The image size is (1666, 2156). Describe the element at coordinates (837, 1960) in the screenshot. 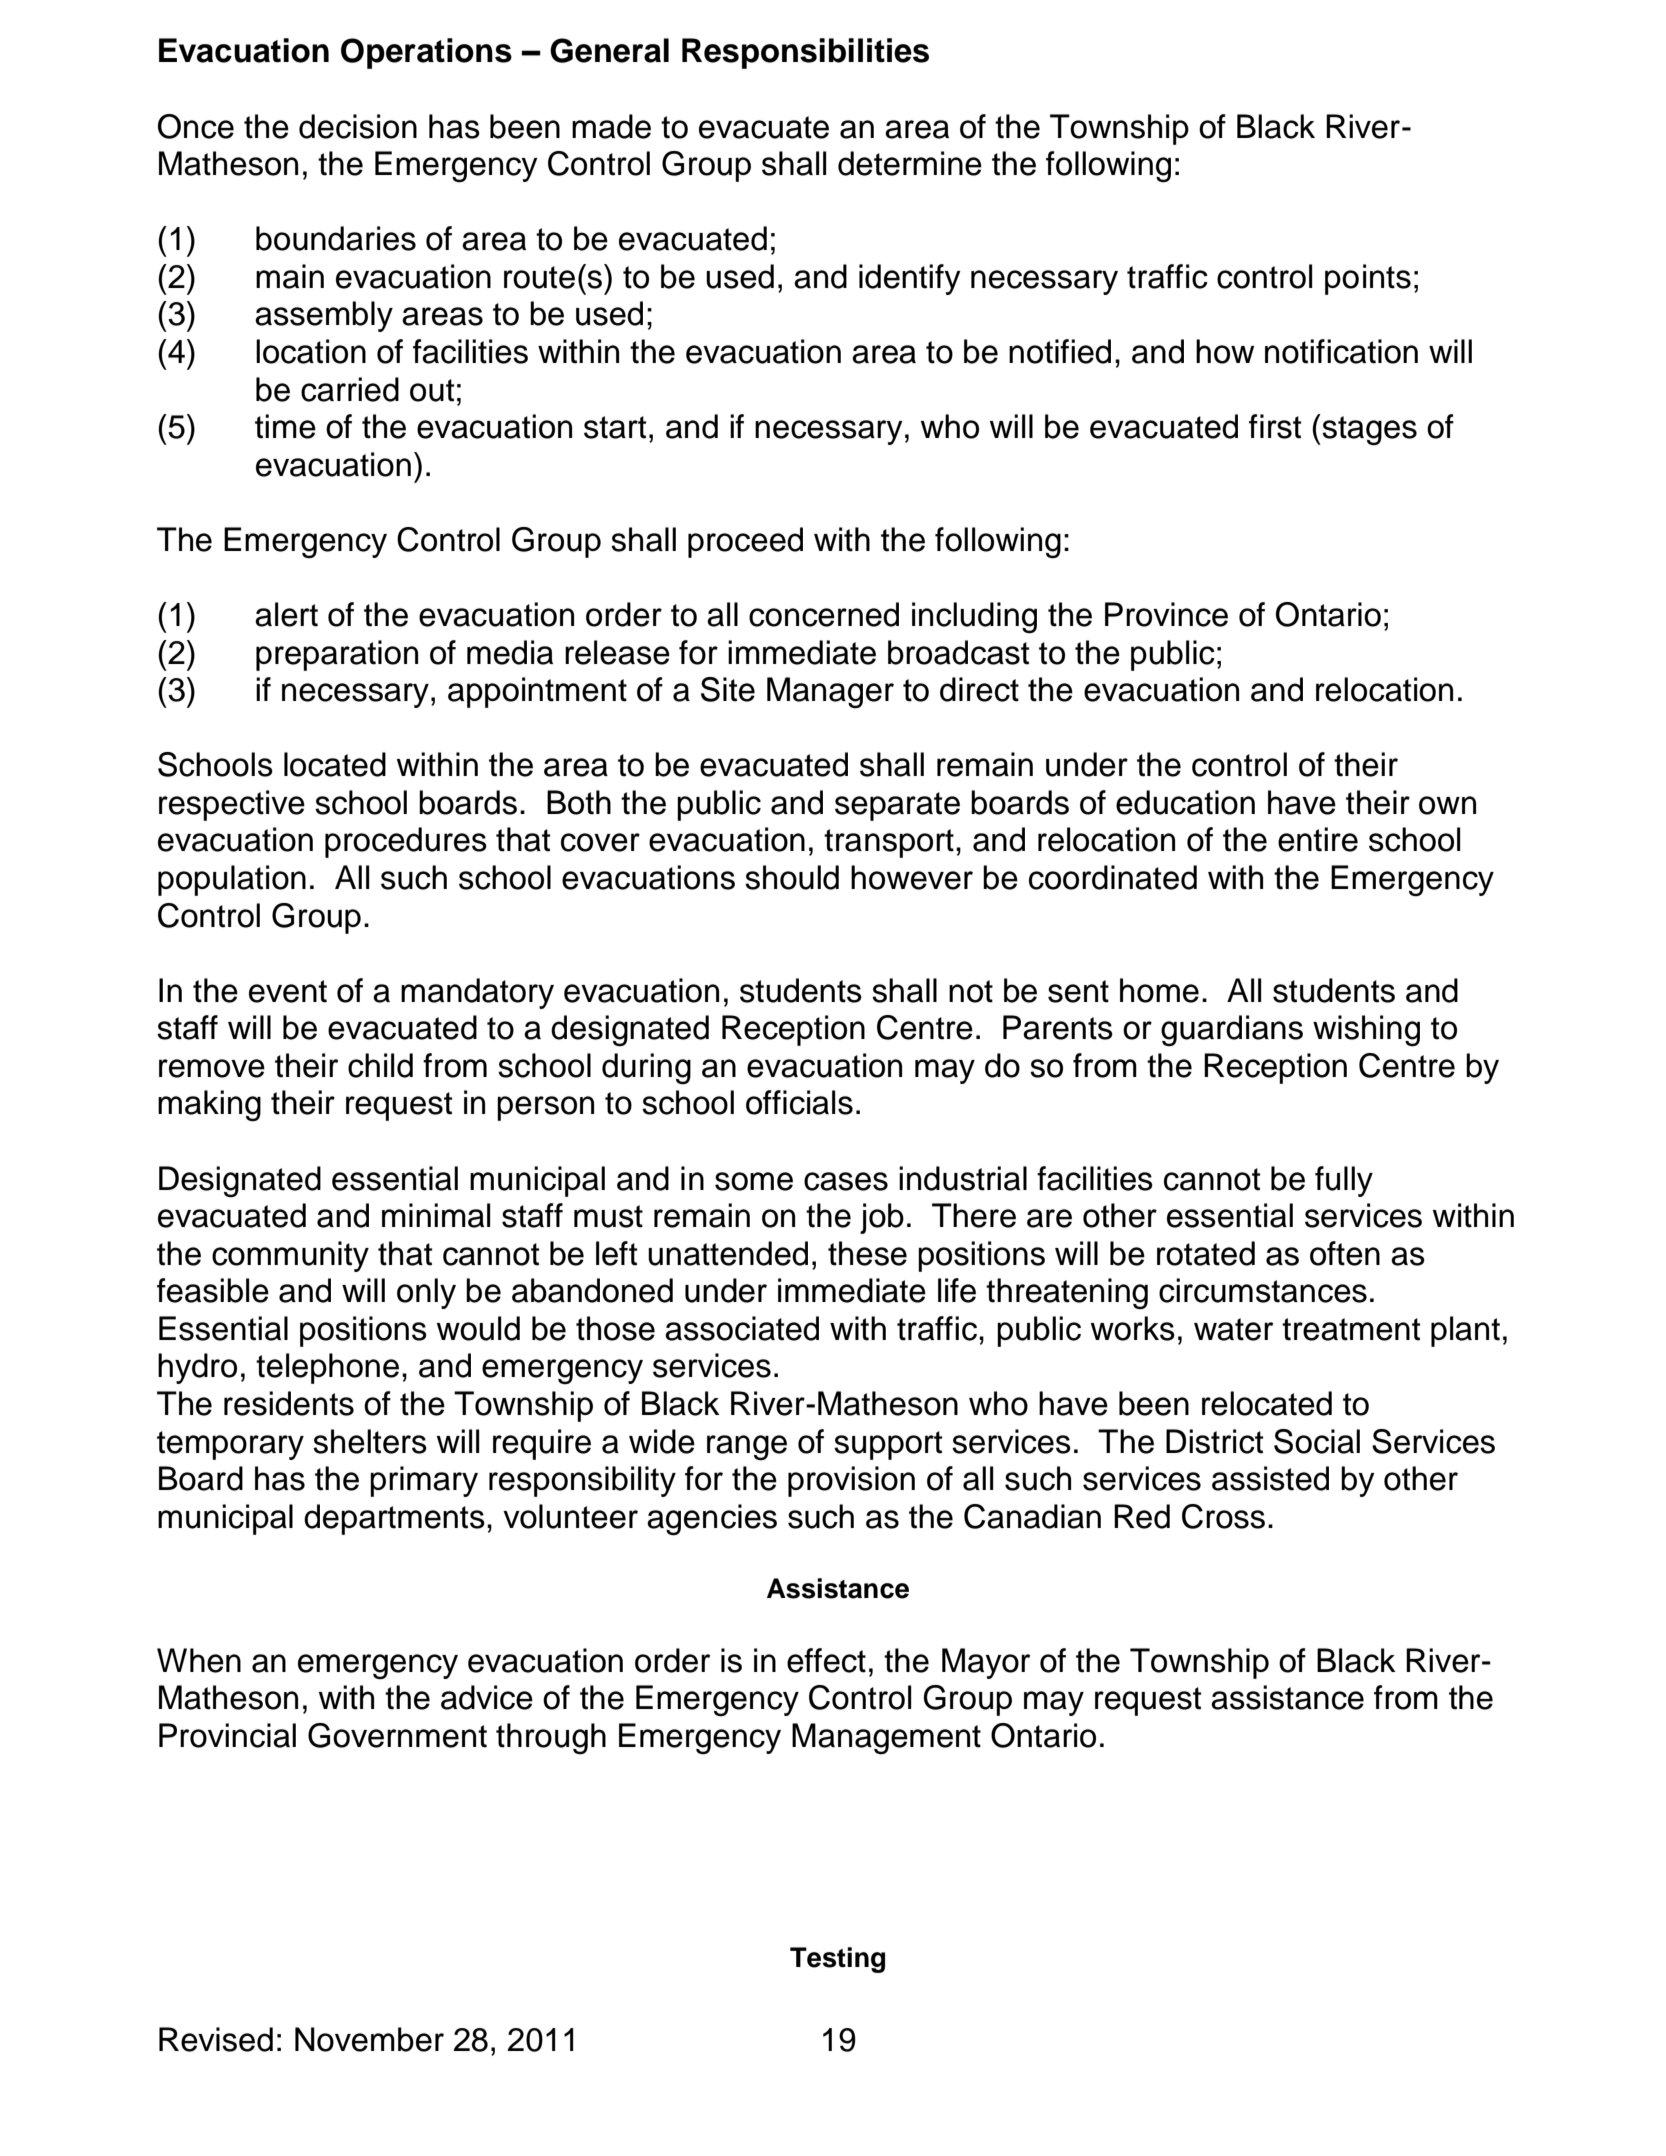

I see `Testing` at that location.
